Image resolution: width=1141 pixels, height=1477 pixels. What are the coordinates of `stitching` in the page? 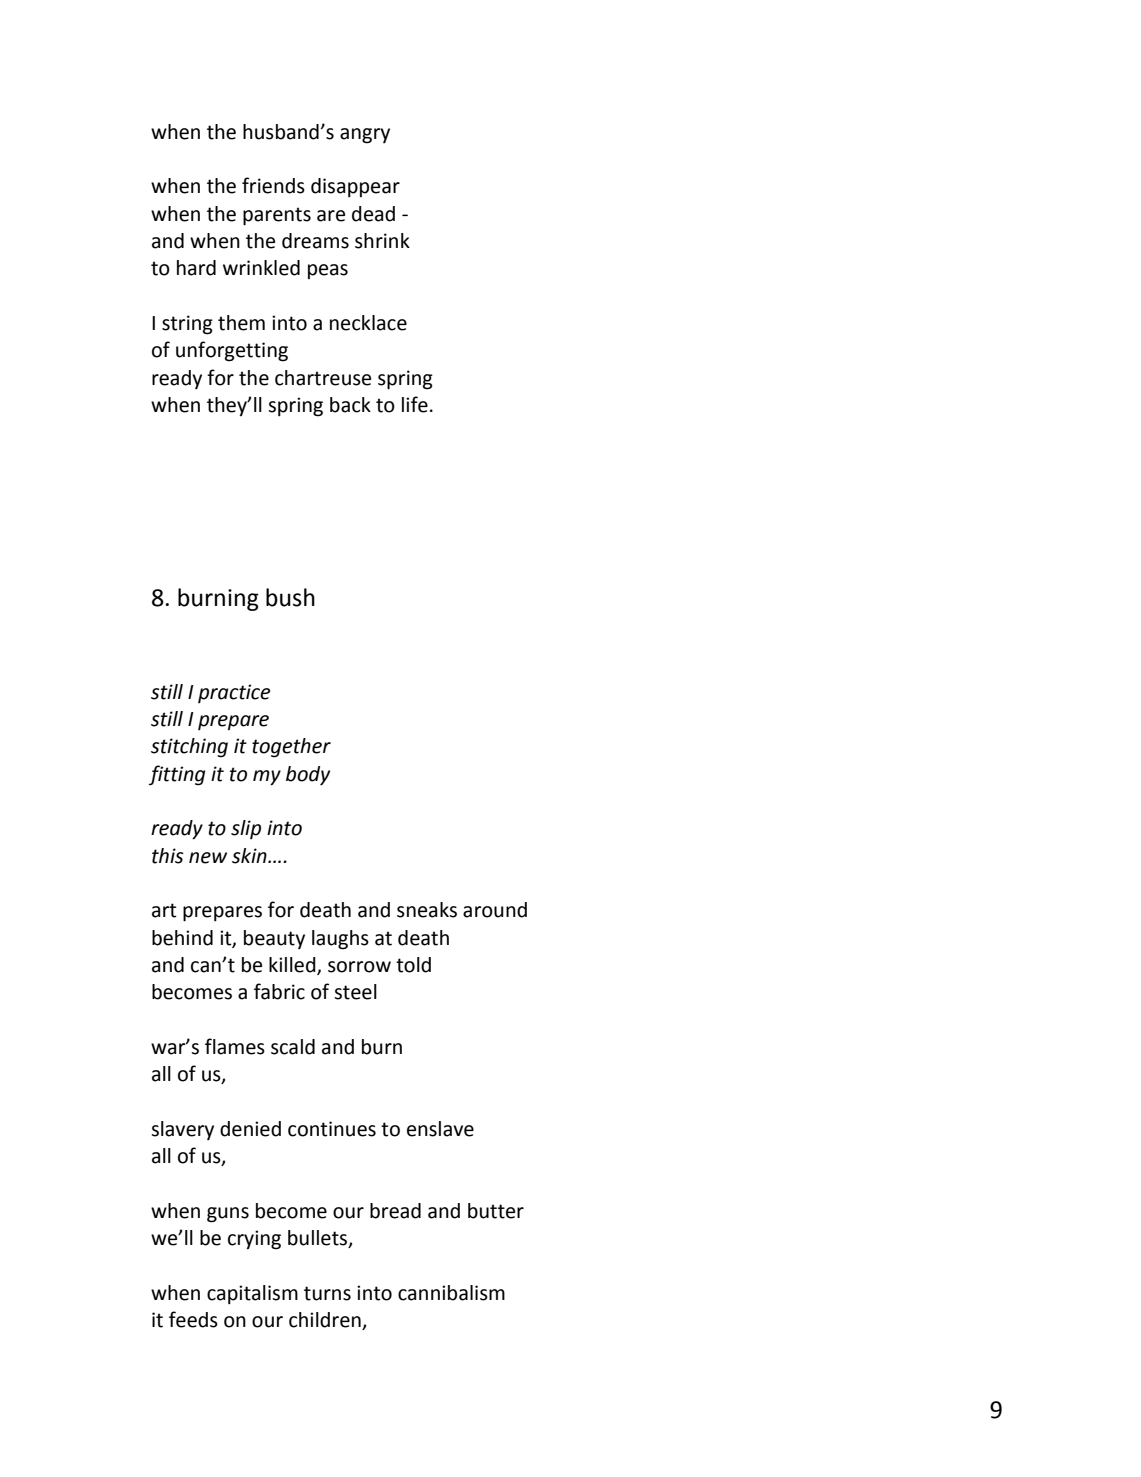 It's located at (189, 748).
